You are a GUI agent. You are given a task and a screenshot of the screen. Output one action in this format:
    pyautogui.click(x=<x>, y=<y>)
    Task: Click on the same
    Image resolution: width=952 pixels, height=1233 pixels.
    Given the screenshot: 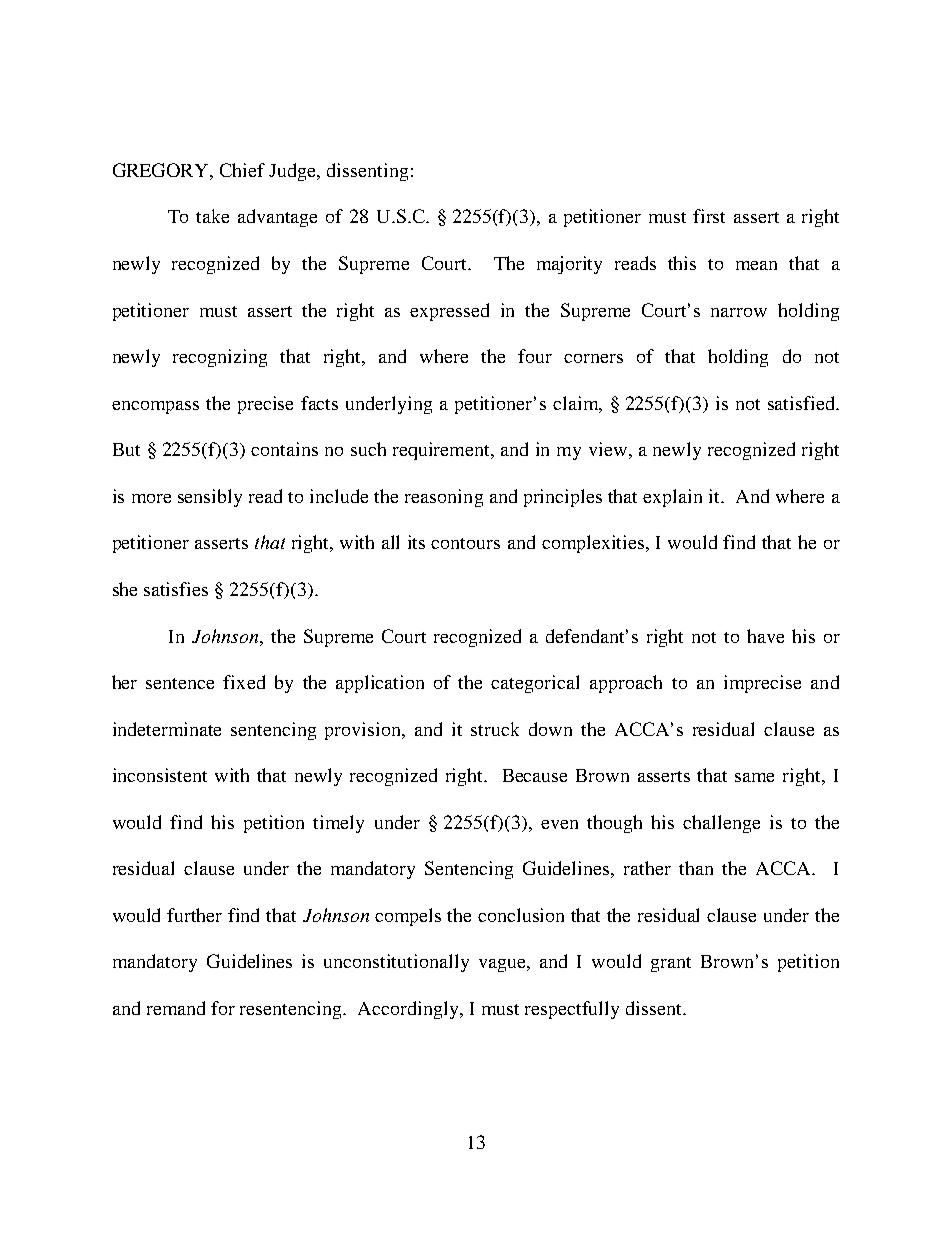 What is the action you would take?
    pyautogui.click(x=754, y=777)
